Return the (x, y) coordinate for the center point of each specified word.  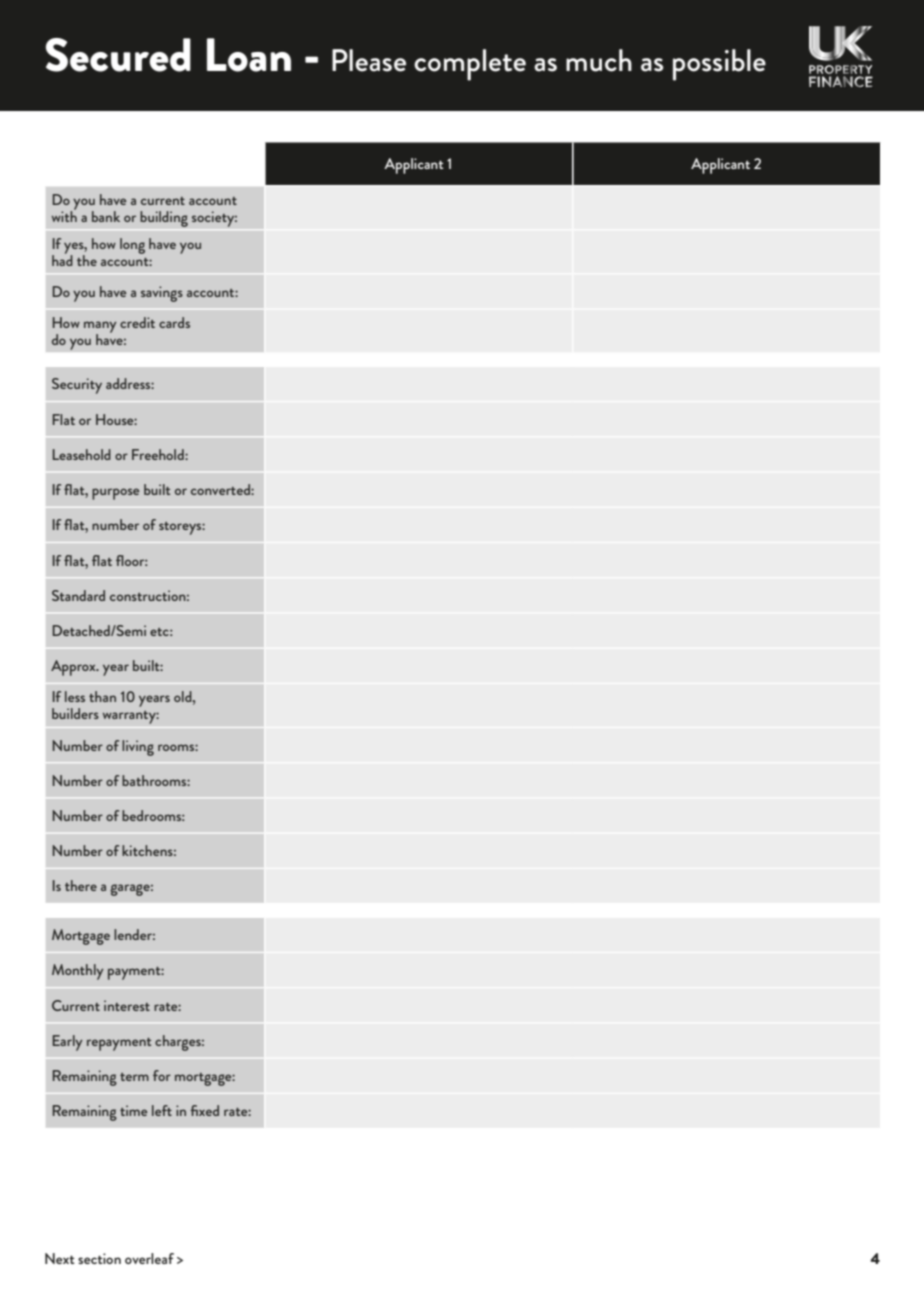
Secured (118, 55)
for (162, 1075)
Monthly (78, 972)
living (138, 748)
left (162, 1110)
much (599, 60)
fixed (204, 1110)
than (102, 696)
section (99, 1258)
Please (369, 60)
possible (719, 65)
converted (221, 489)
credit (137, 322)
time (133, 1110)
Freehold (159, 454)
